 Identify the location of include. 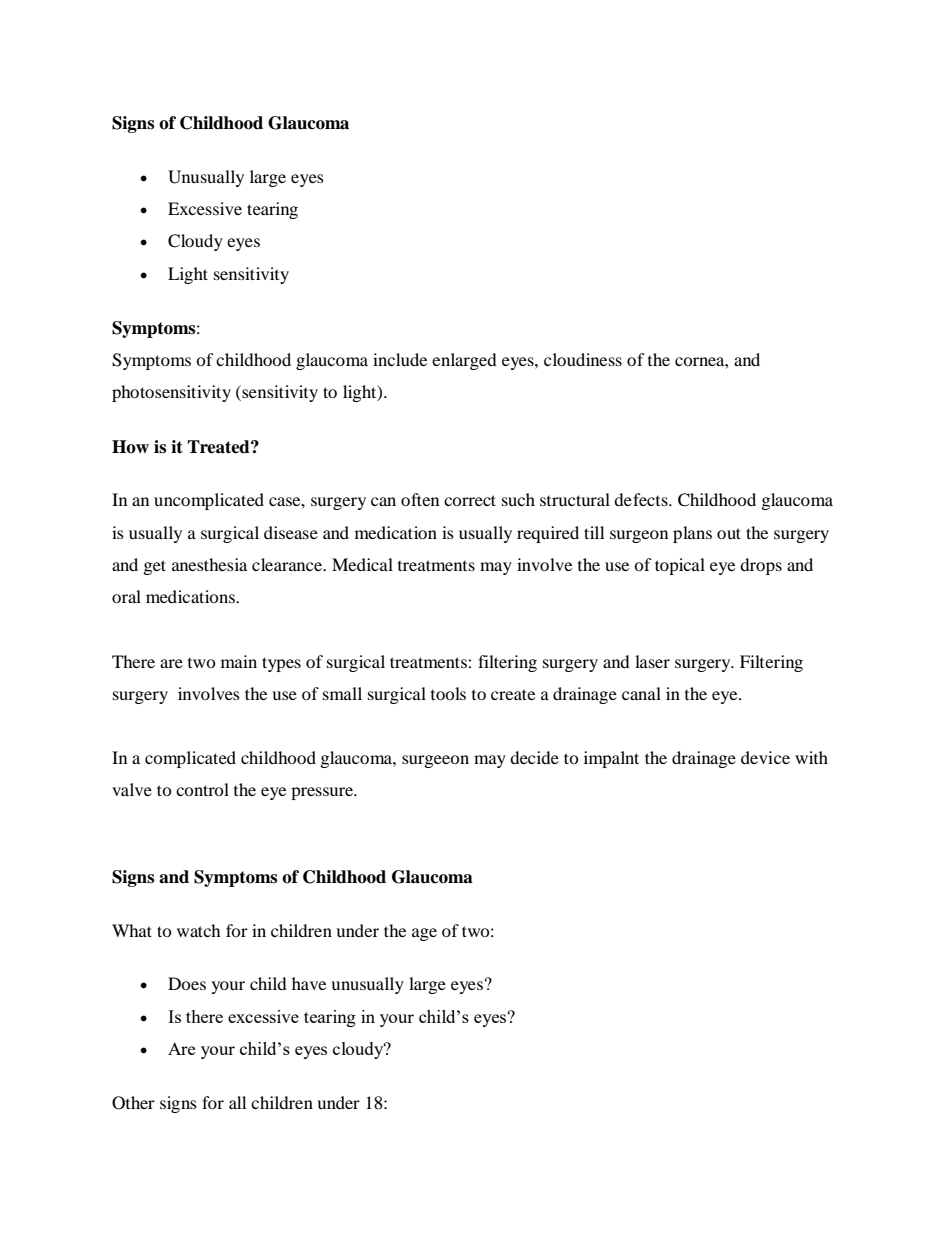
(400, 359).
